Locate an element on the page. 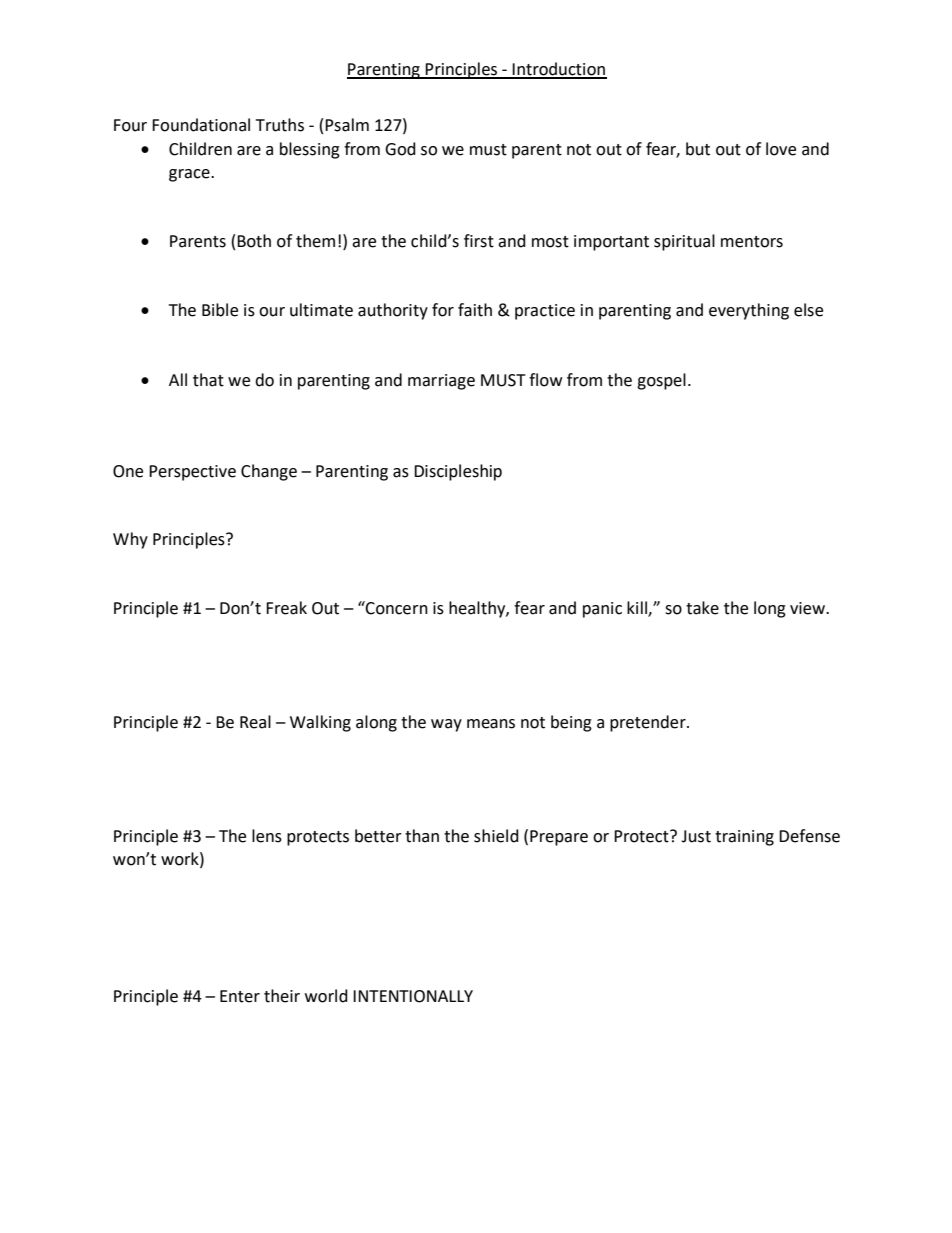 This image has height=1233, width=952. Enter is located at coordinates (240, 996).
